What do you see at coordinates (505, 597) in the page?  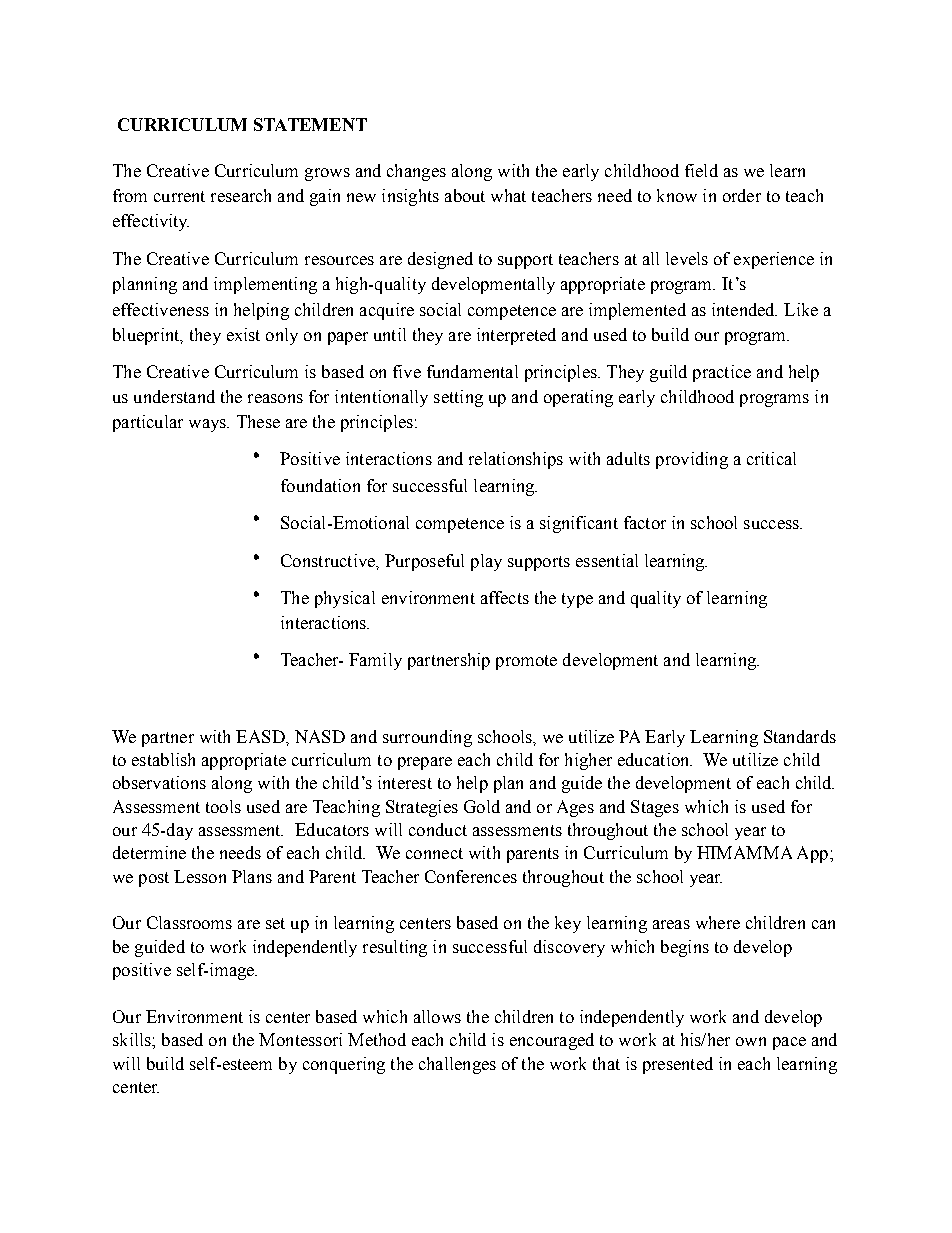 I see `affects` at bounding box center [505, 597].
